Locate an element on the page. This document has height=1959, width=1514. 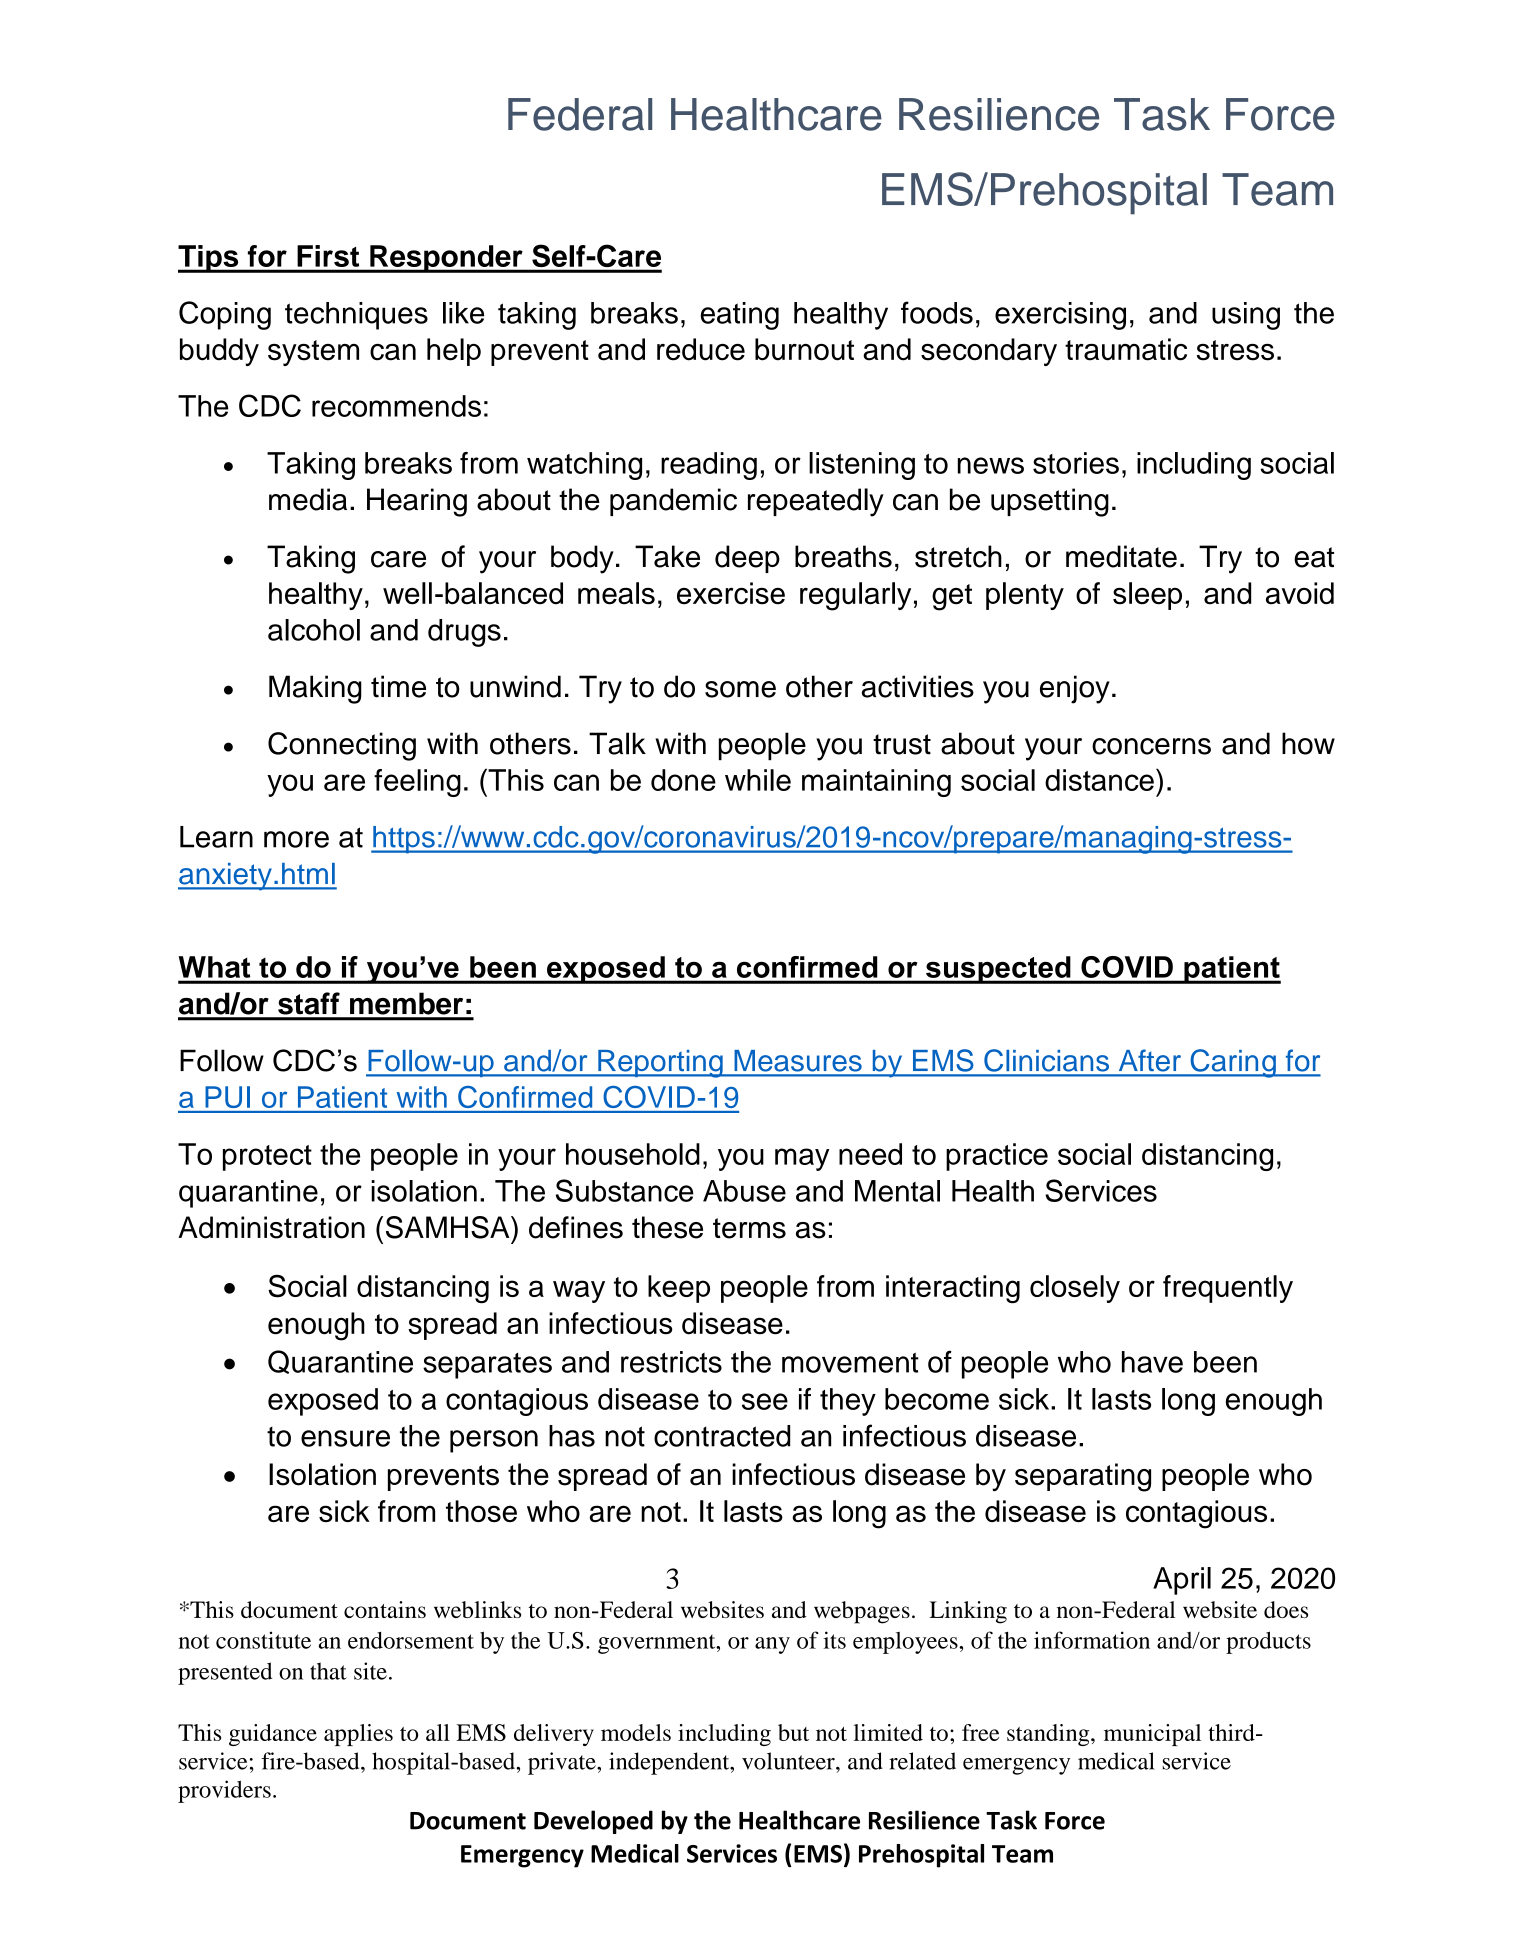
techniques is located at coordinates (356, 316).
